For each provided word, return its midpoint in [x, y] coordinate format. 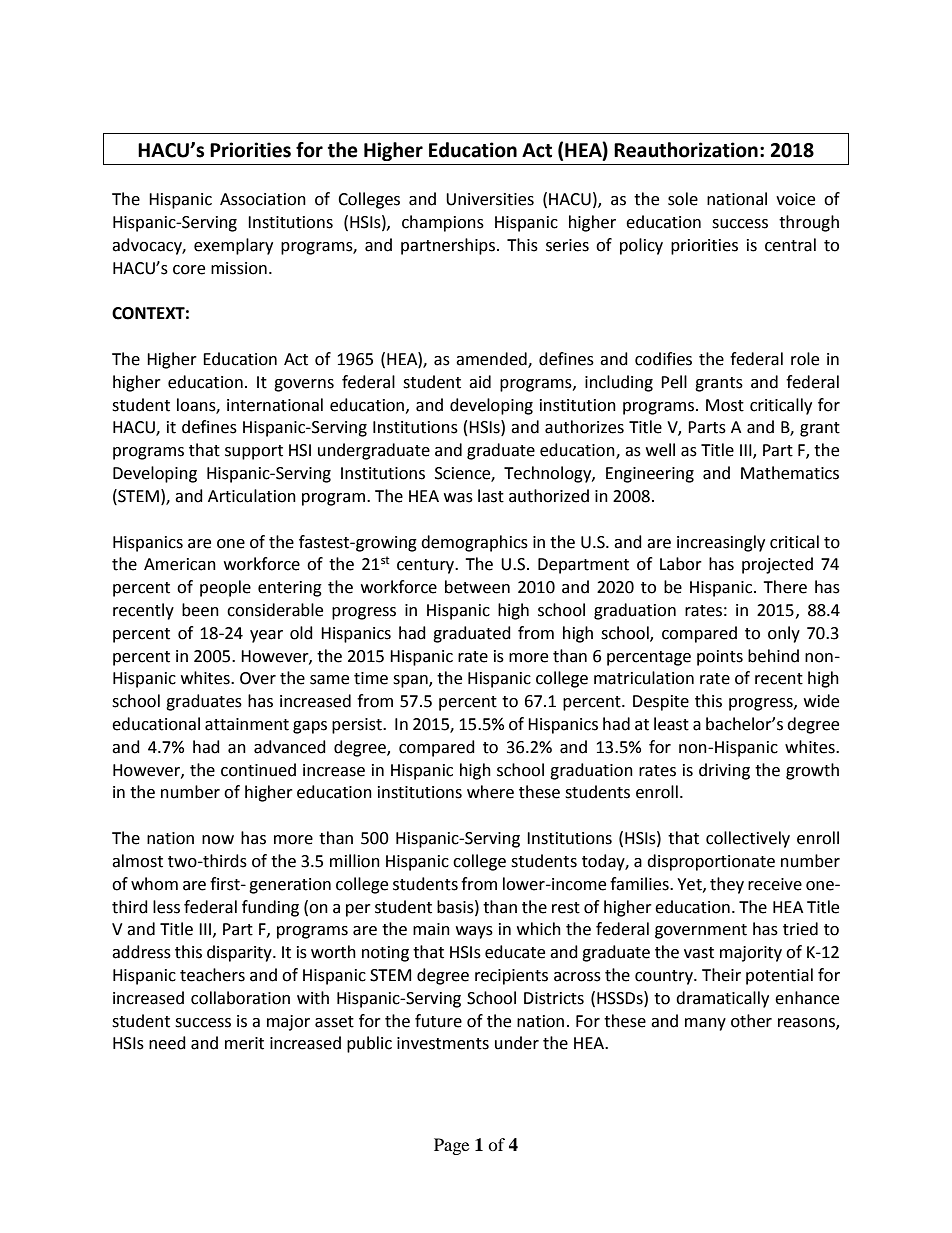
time [371, 678]
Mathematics [790, 473]
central [790, 245]
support [254, 452]
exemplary [233, 246]
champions [443, 223]
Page [451, 1146]
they [727, 885]
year [266, 636]
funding [270, 908]
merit [244, 1043]
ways [474, 932]
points [720, 658]
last [491, 496]
